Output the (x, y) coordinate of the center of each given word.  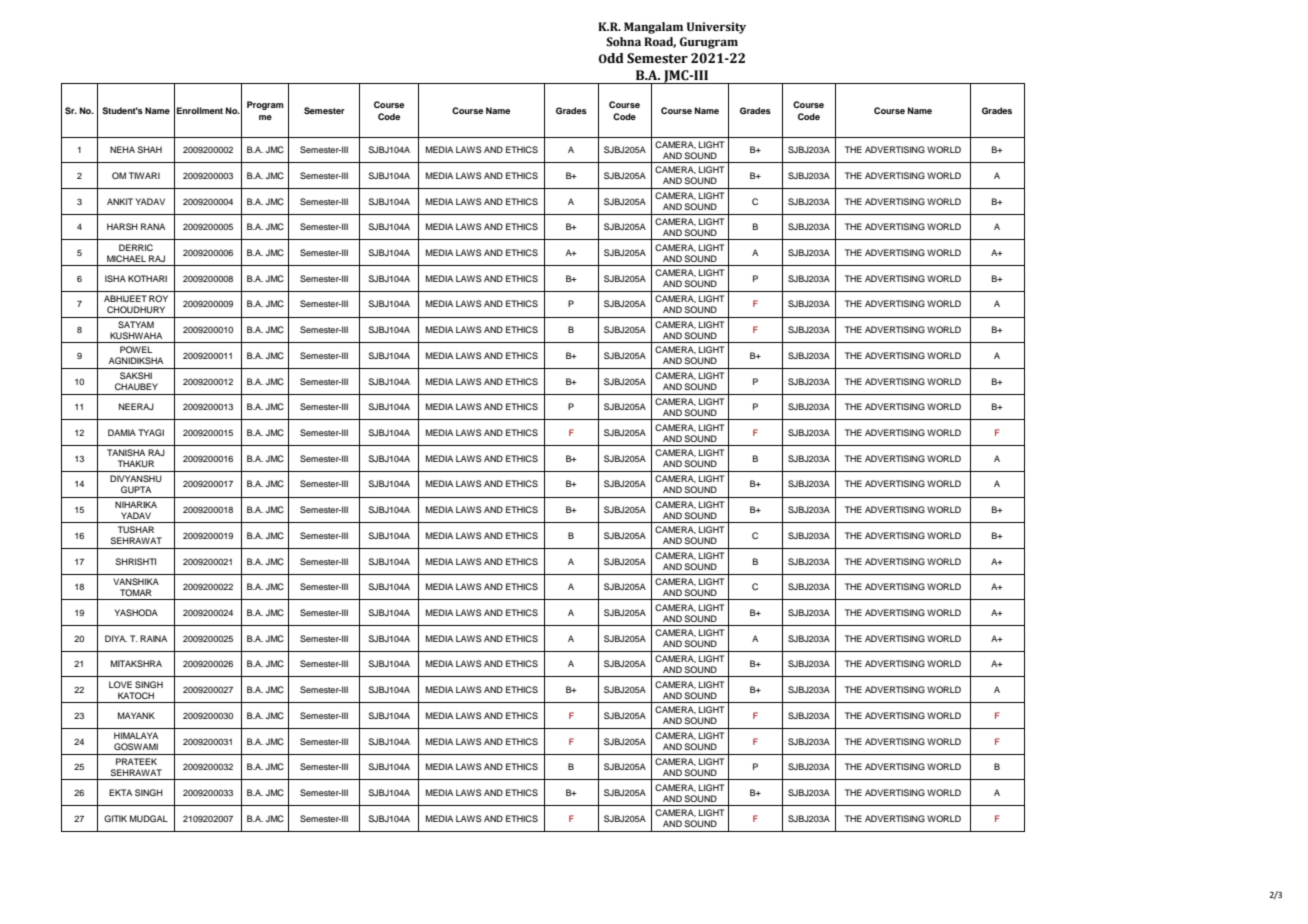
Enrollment (200, 110)
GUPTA (136, 489)
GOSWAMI (136, 746)
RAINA (153, 638)
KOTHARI (147, 278)
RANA (153, 226)
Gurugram (709, 43)
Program (265, 105)
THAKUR (136, 463)
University (716, 28)
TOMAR (136, 592)
